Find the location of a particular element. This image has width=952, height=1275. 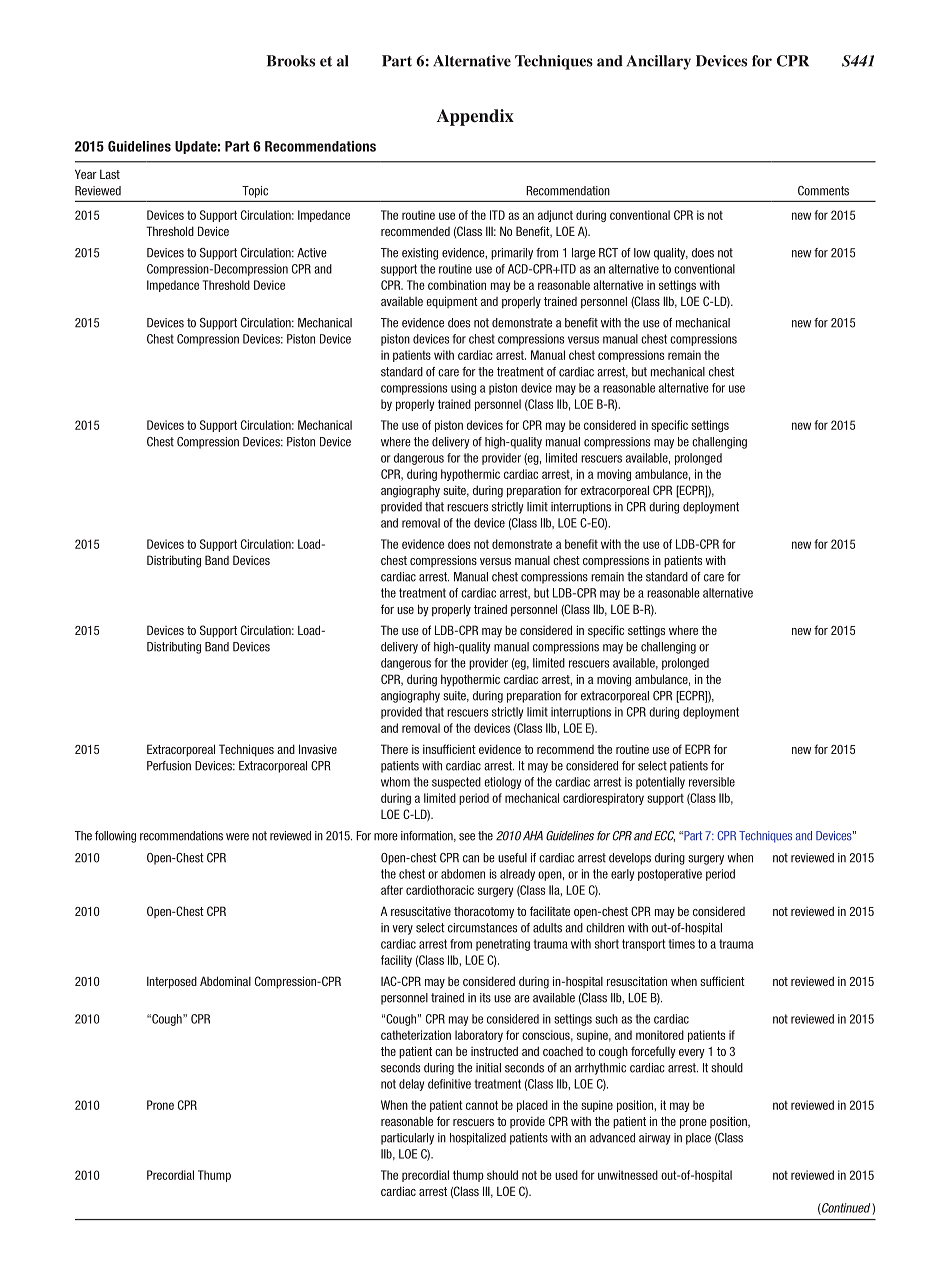

airway is located at coordinates (655, 1139).
